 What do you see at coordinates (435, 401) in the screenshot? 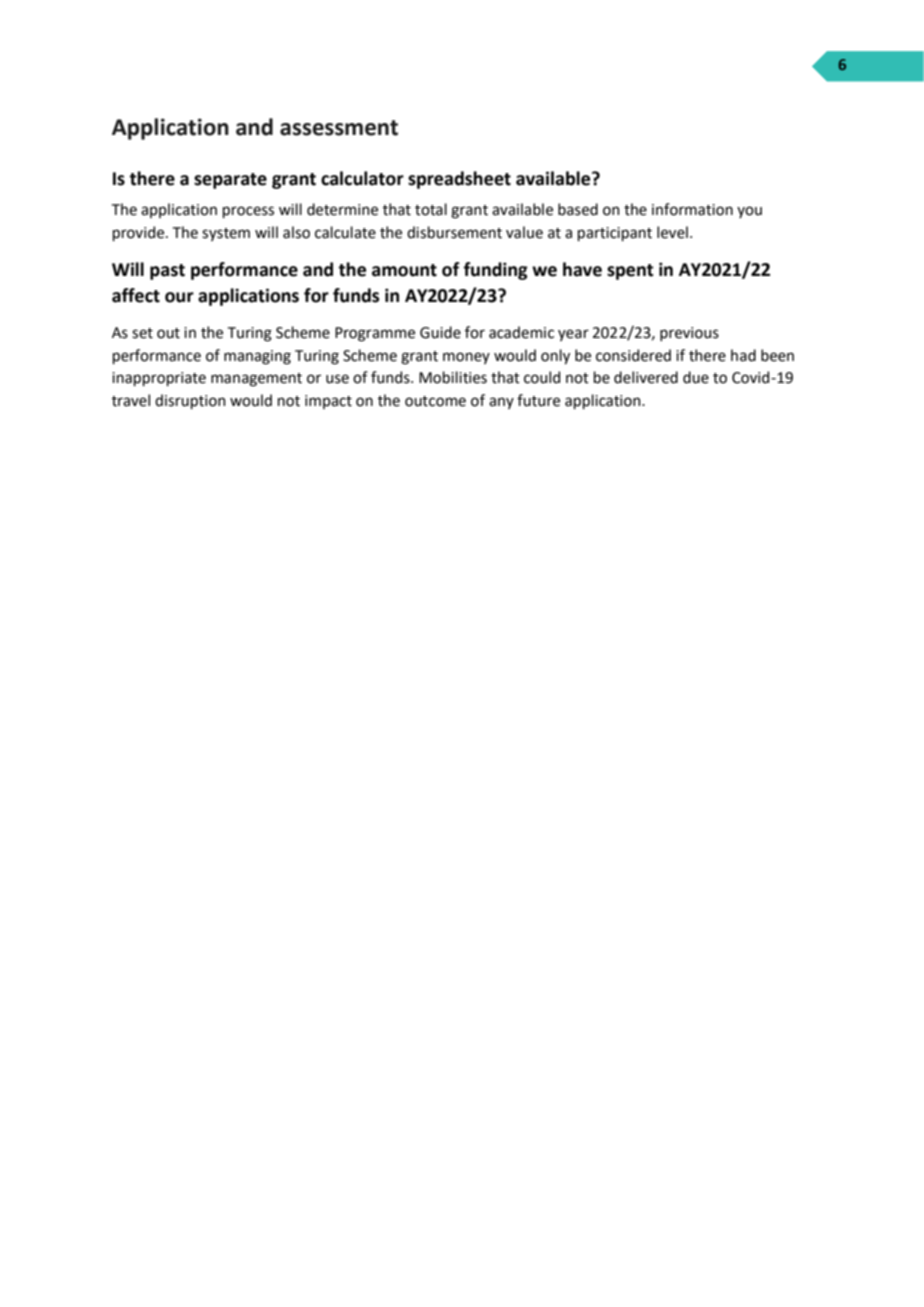
I see `outcome` at bounding box center [435, 401].
